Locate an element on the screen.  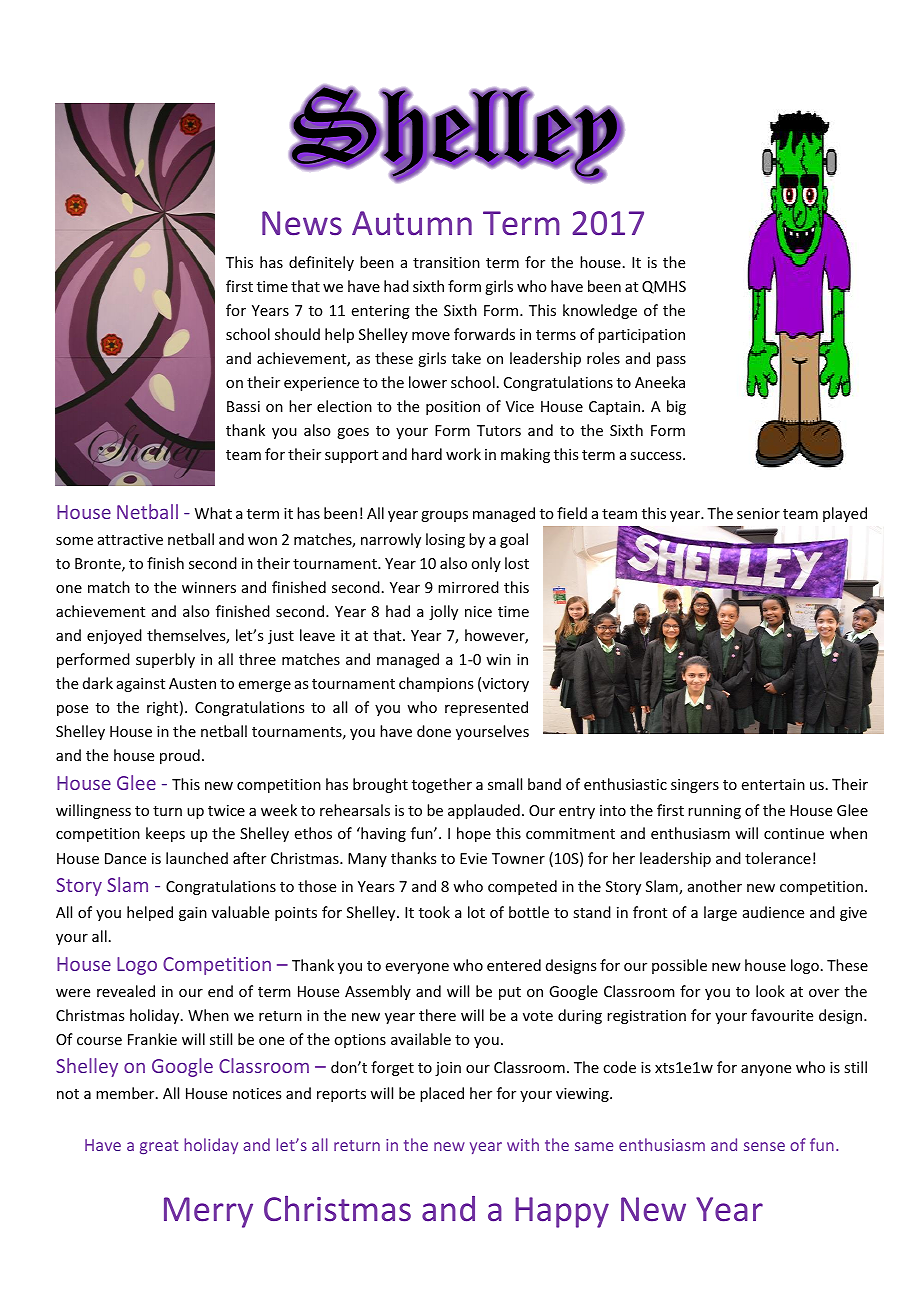
Austen is located at coordinates (192, 683).
